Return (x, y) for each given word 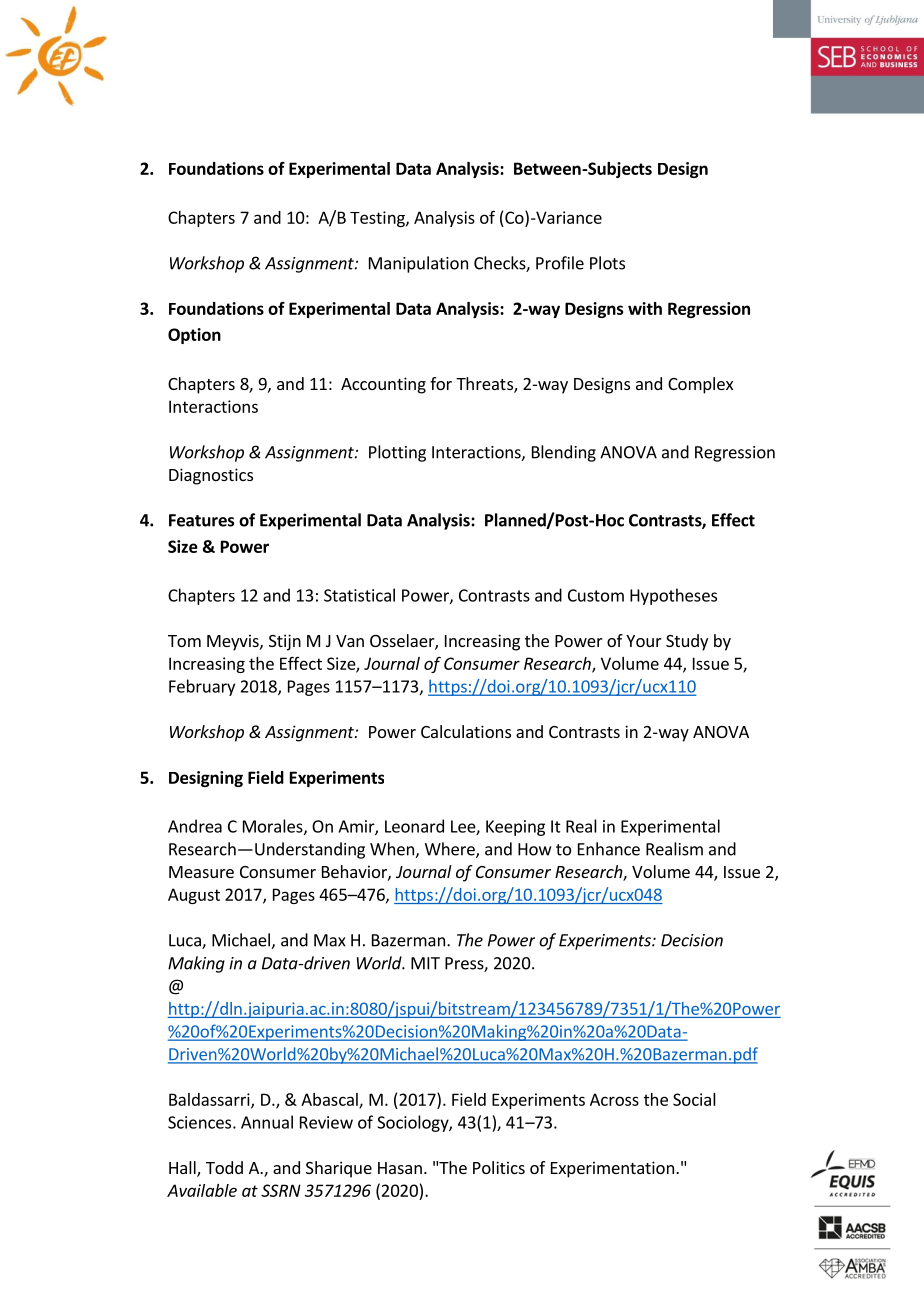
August (194, 896)
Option (194, 336)
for (441, 383)
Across (614, 1099)
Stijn (285, 642)
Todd (224, 1167)
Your (644, 641)
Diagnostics (211, 476)
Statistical (359, 595)
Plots (607, 263)
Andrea (195, 826)
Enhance (609, 849)
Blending (564, 453)
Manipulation (418, 264)
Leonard (414, 826)
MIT (425, 963)
